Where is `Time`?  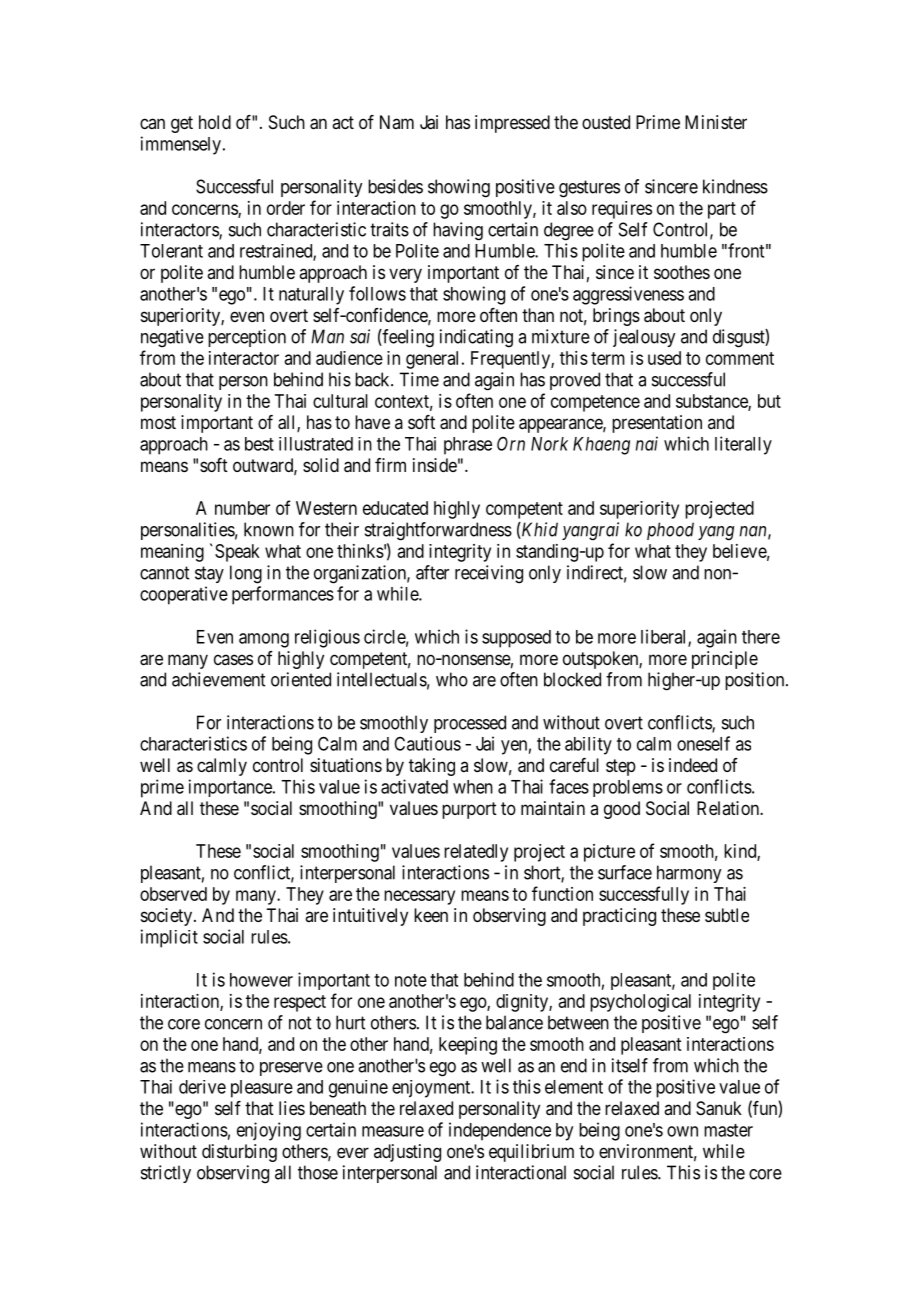
Time is located at coordinates (419, 379).
